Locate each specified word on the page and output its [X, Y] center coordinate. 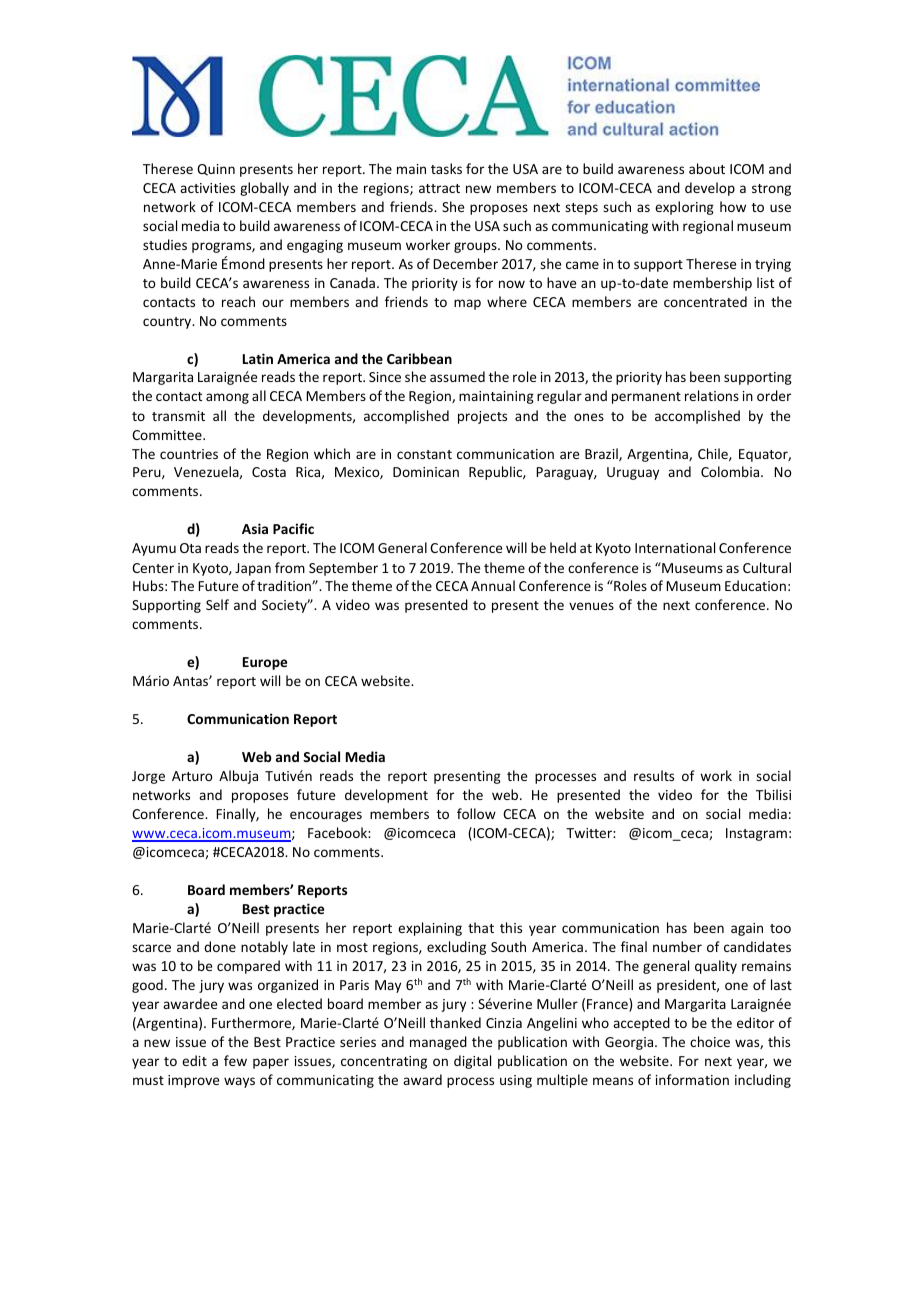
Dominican [426, 472]
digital [472, 1062]
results [654, 775]
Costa [269, 472]
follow [476, 813]
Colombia [731, 471]
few [235, 1060]
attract [439, 188]
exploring [684, 208]
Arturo [192, 776]
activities [207, 188]
